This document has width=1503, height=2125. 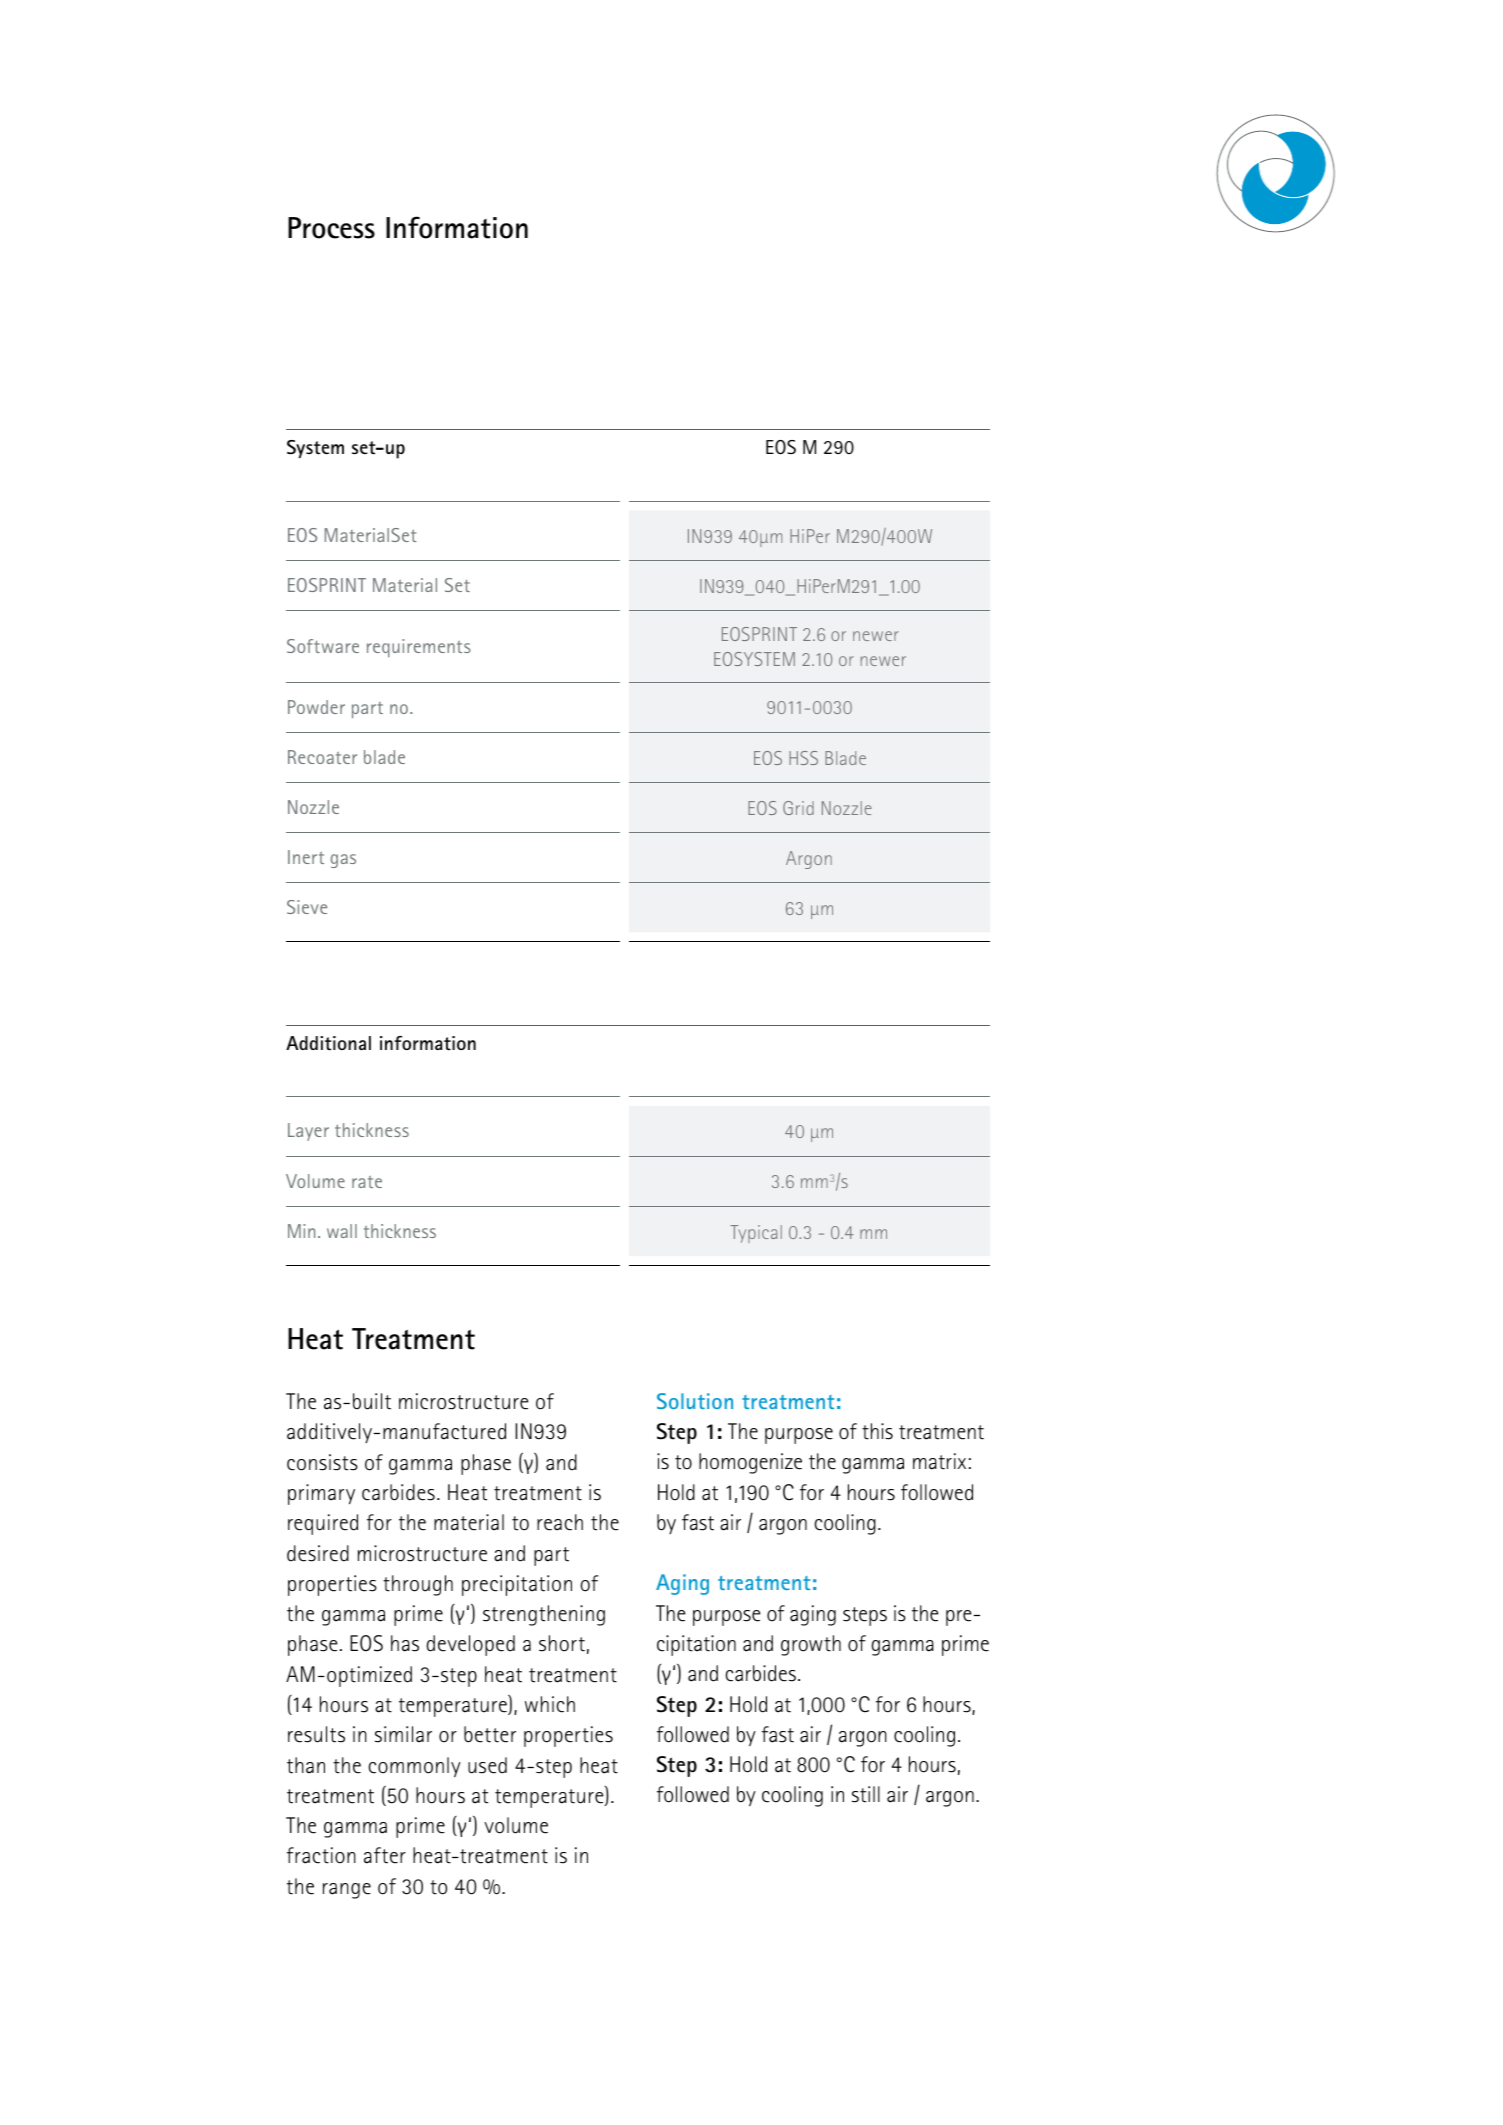 What do you see at coordinates (560, 1522) in the document?
I see `reach` at bounding box center [560, 1522].
